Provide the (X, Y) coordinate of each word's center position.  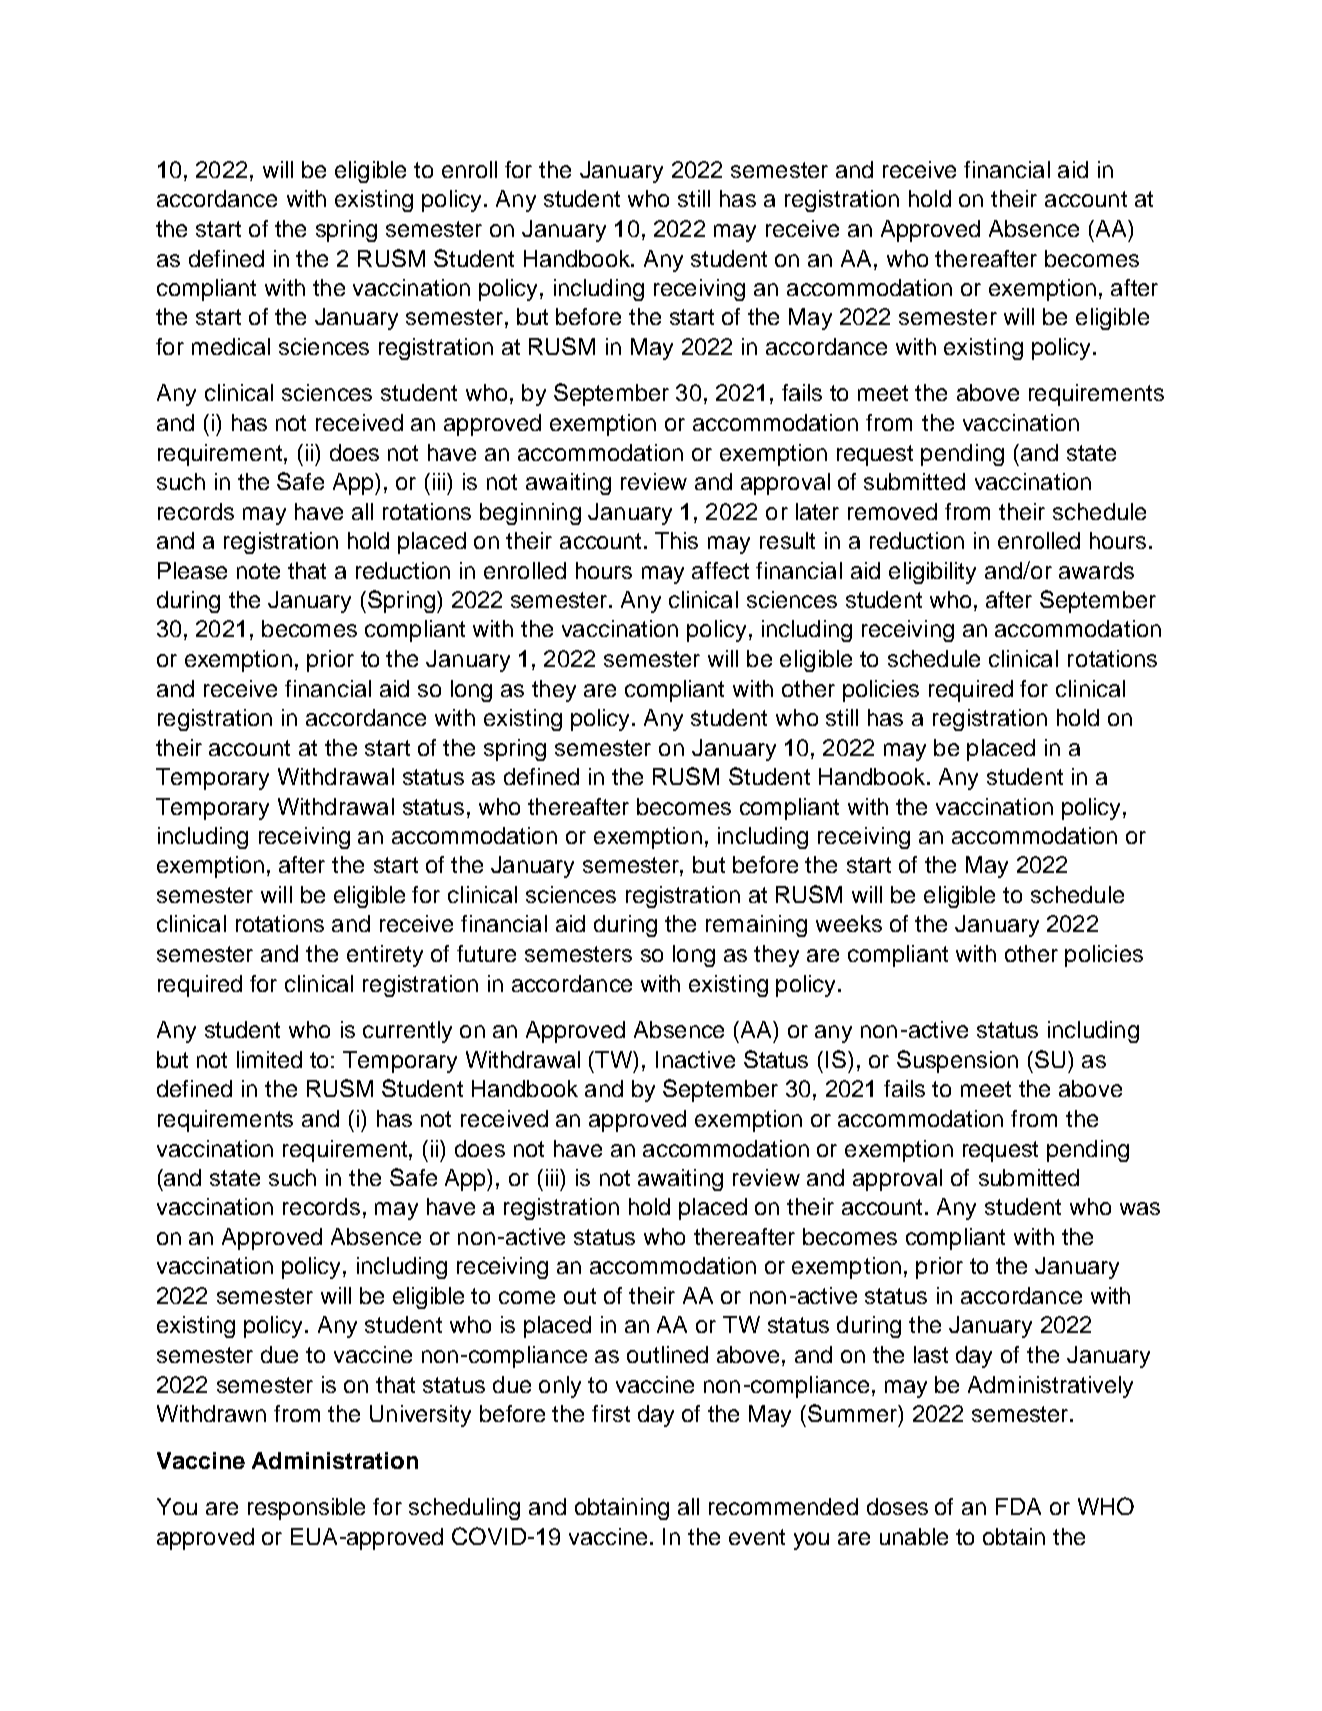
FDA (1018, 1506)
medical (231, 346)
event (757, 1537)
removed (892, 511)
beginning (530, 514)
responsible (306, 1509)
